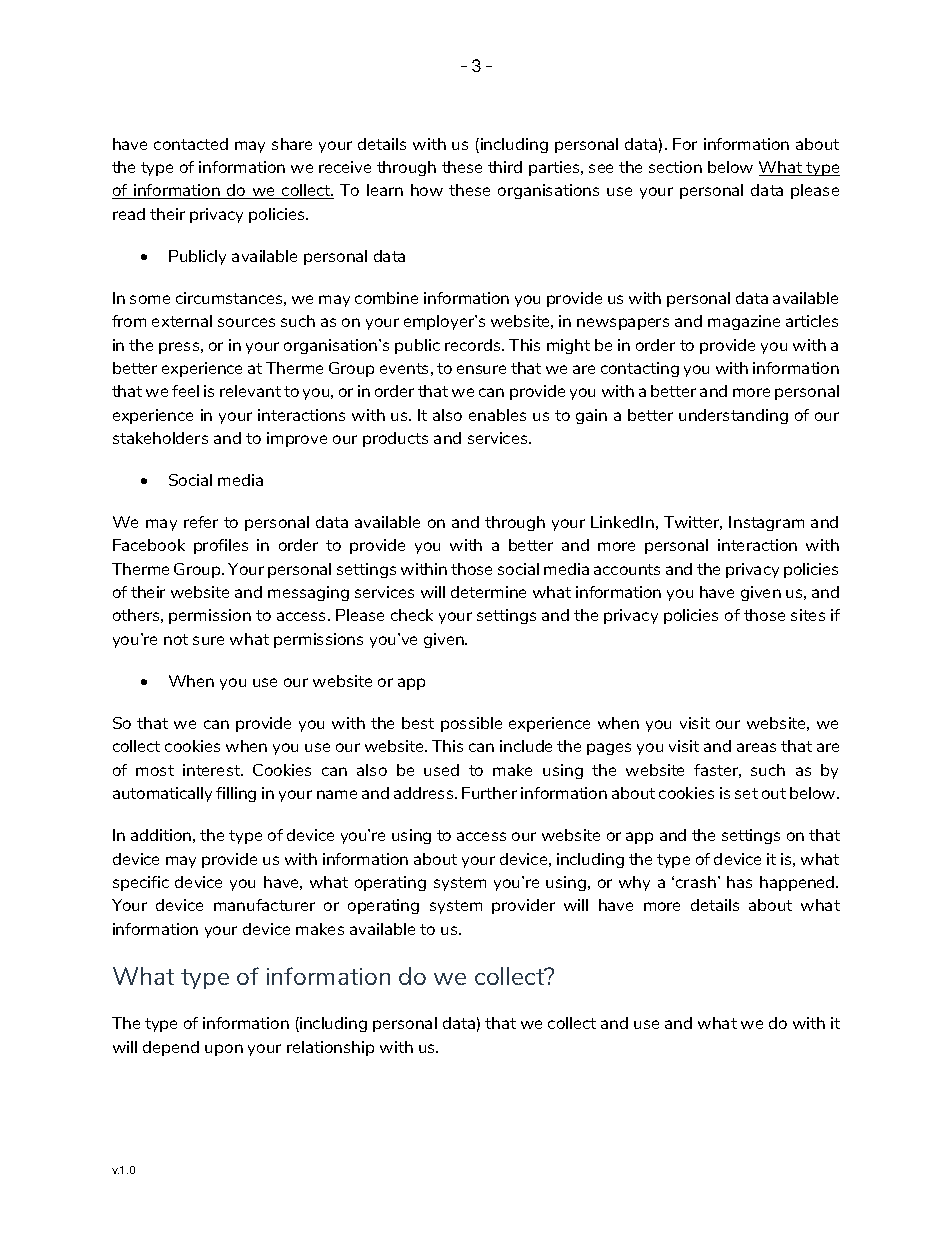 This page has height=1233, width=952. Describe the element at coordinates (191, 144) in the page. I see `contacted` at that location.
